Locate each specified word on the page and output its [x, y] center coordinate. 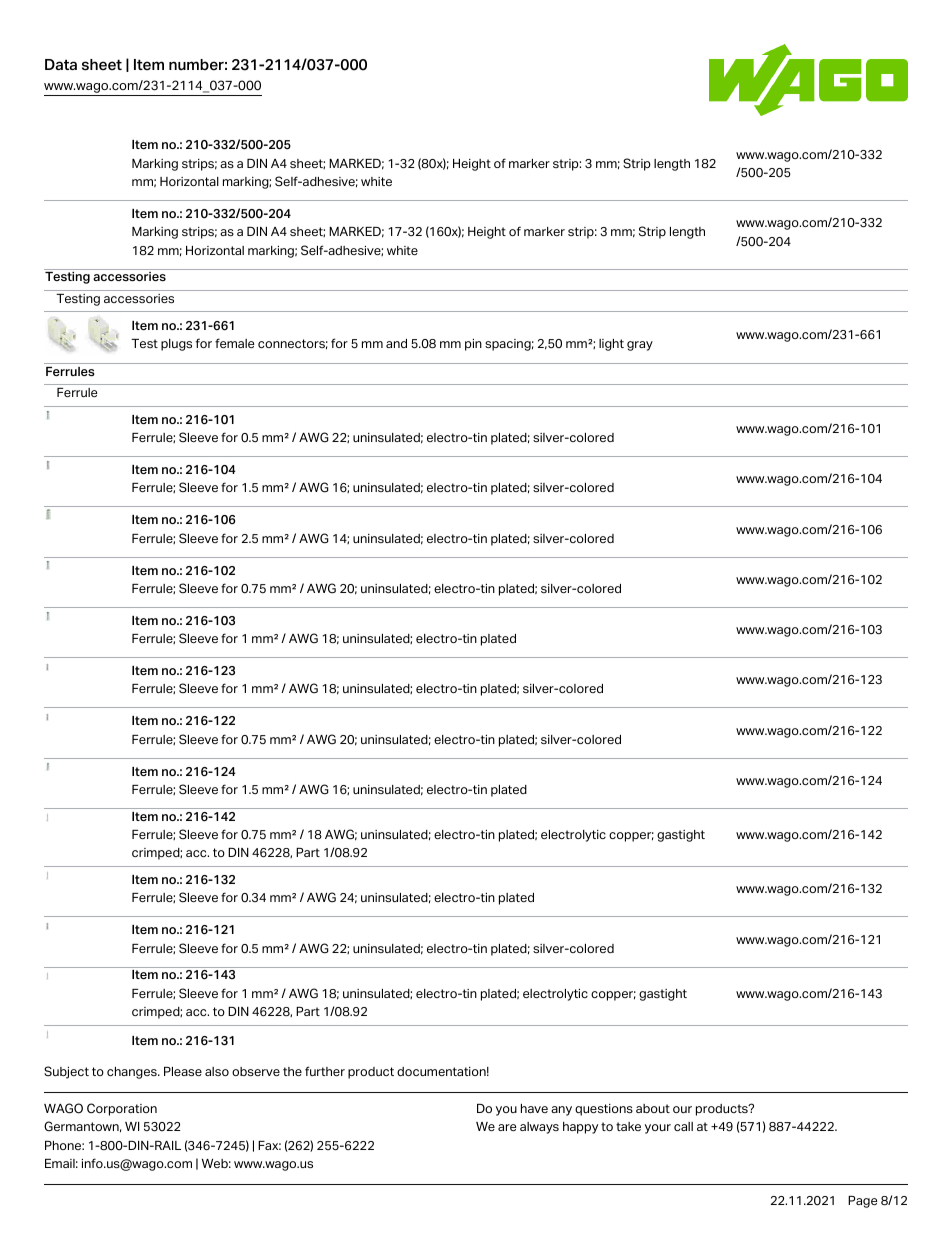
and [396, 343]
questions [604, 1110]
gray [640, 346]
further [325, 1071]
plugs [176, 345]
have [534, 1108]
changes [133, 1073]
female [234, 343]
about [653, 1108]
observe [256, 1071]
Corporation [122, 1109]
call [683, 1126]
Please [183, 1071]
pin [473, 345]
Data [61, 64]
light [611, 345]
